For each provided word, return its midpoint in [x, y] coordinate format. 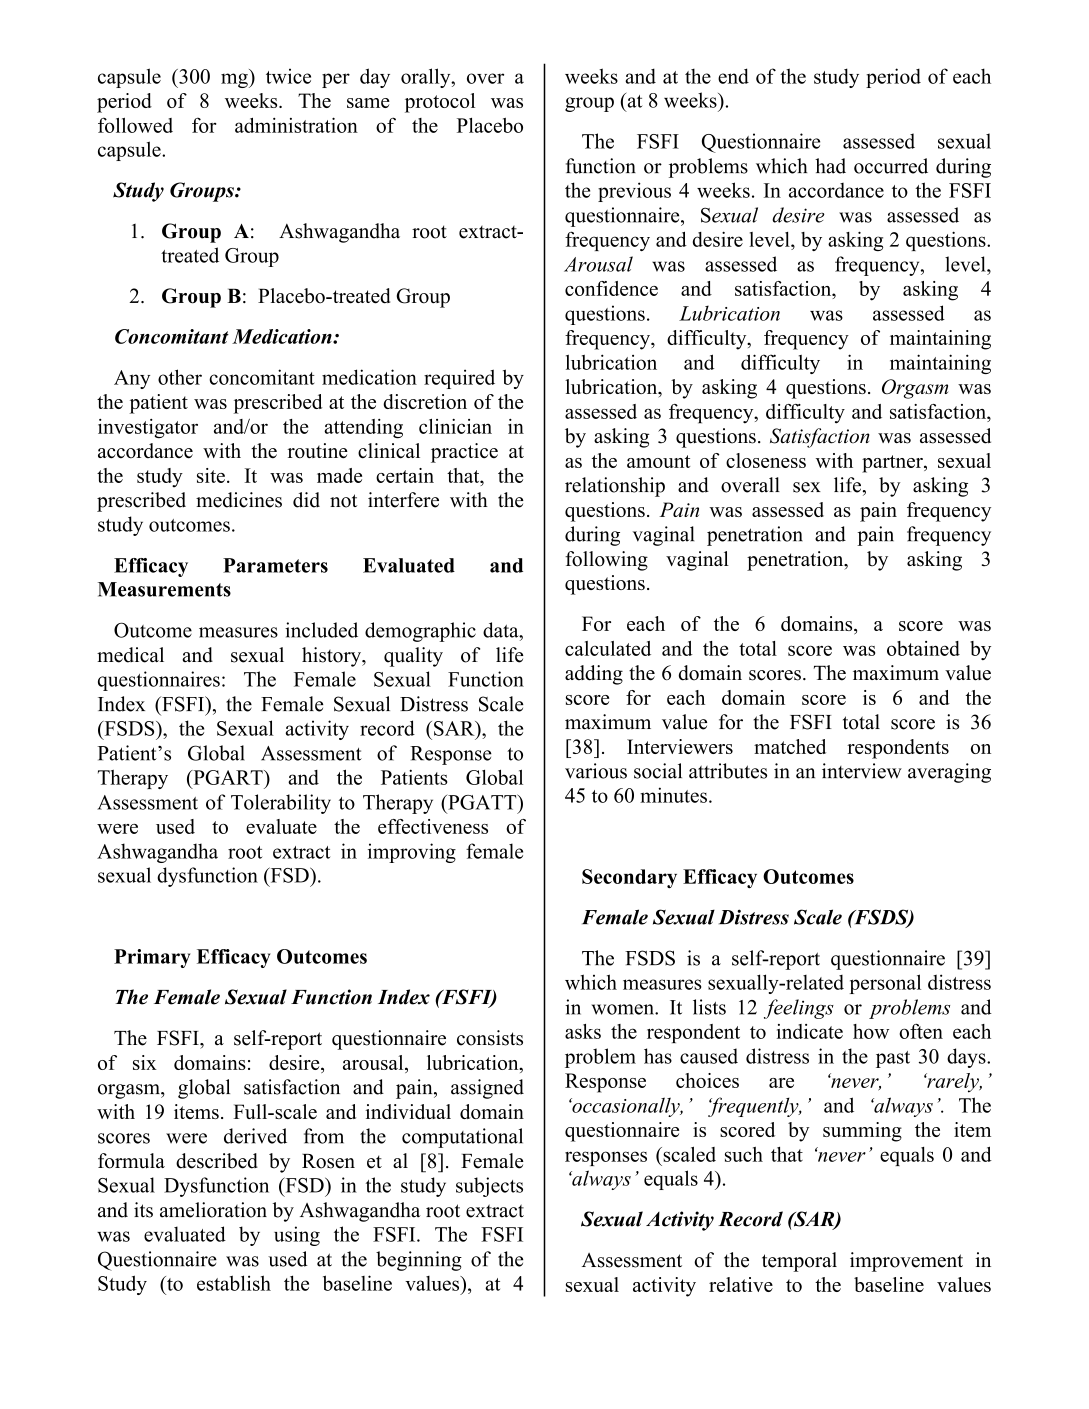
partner [893, 464]
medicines [239, 500]
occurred [891, 166]
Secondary [629, 879]
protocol [440, 103]
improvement [906, 1262]
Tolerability [281, 804]
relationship [615, 487]
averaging [949, 773]
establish [234, 1283]
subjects [489, 1187]
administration [296, 125]
